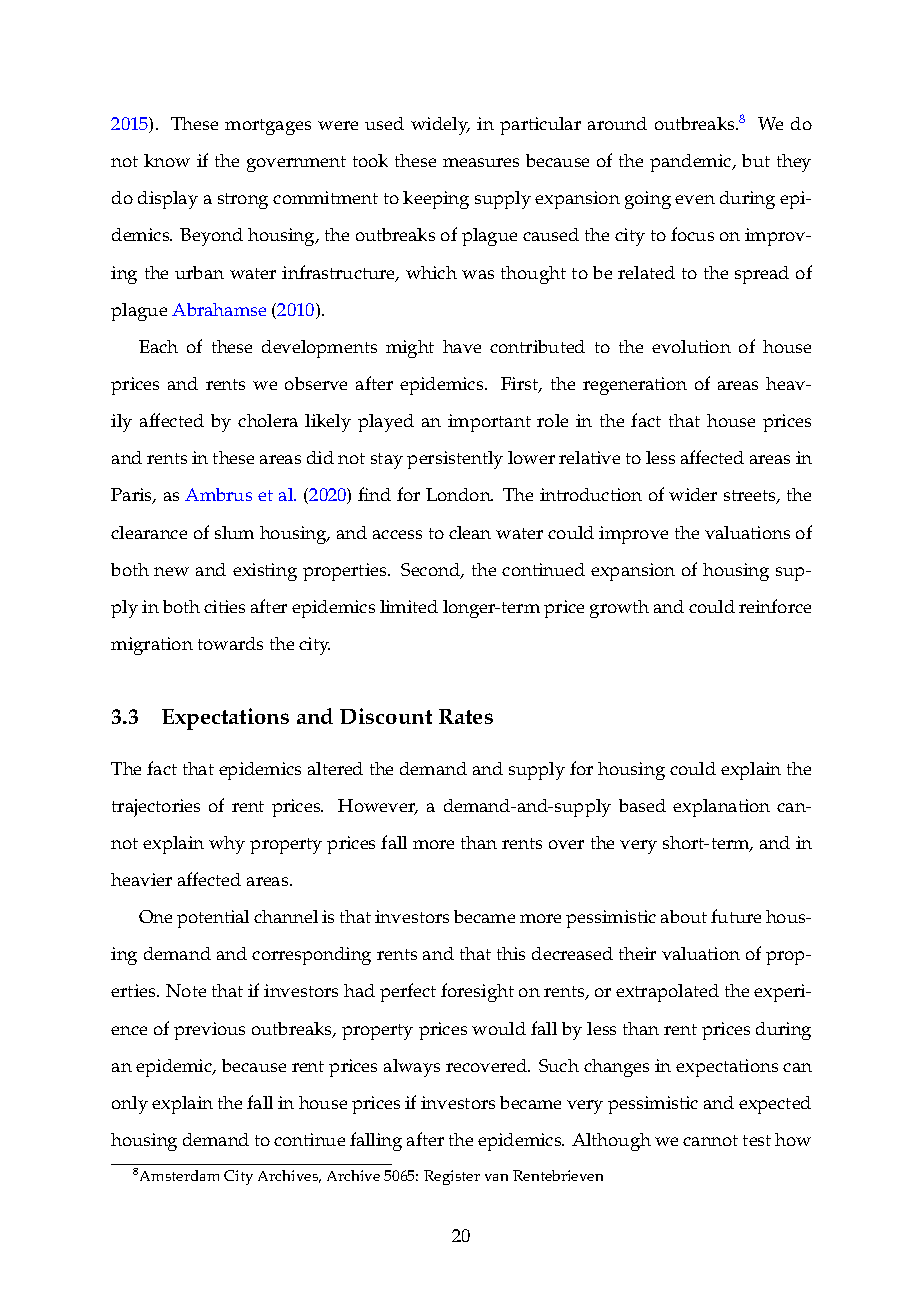 The width and height of the screenshot is (924, 1308). I want to click on reinforce, so click(775, 606).
